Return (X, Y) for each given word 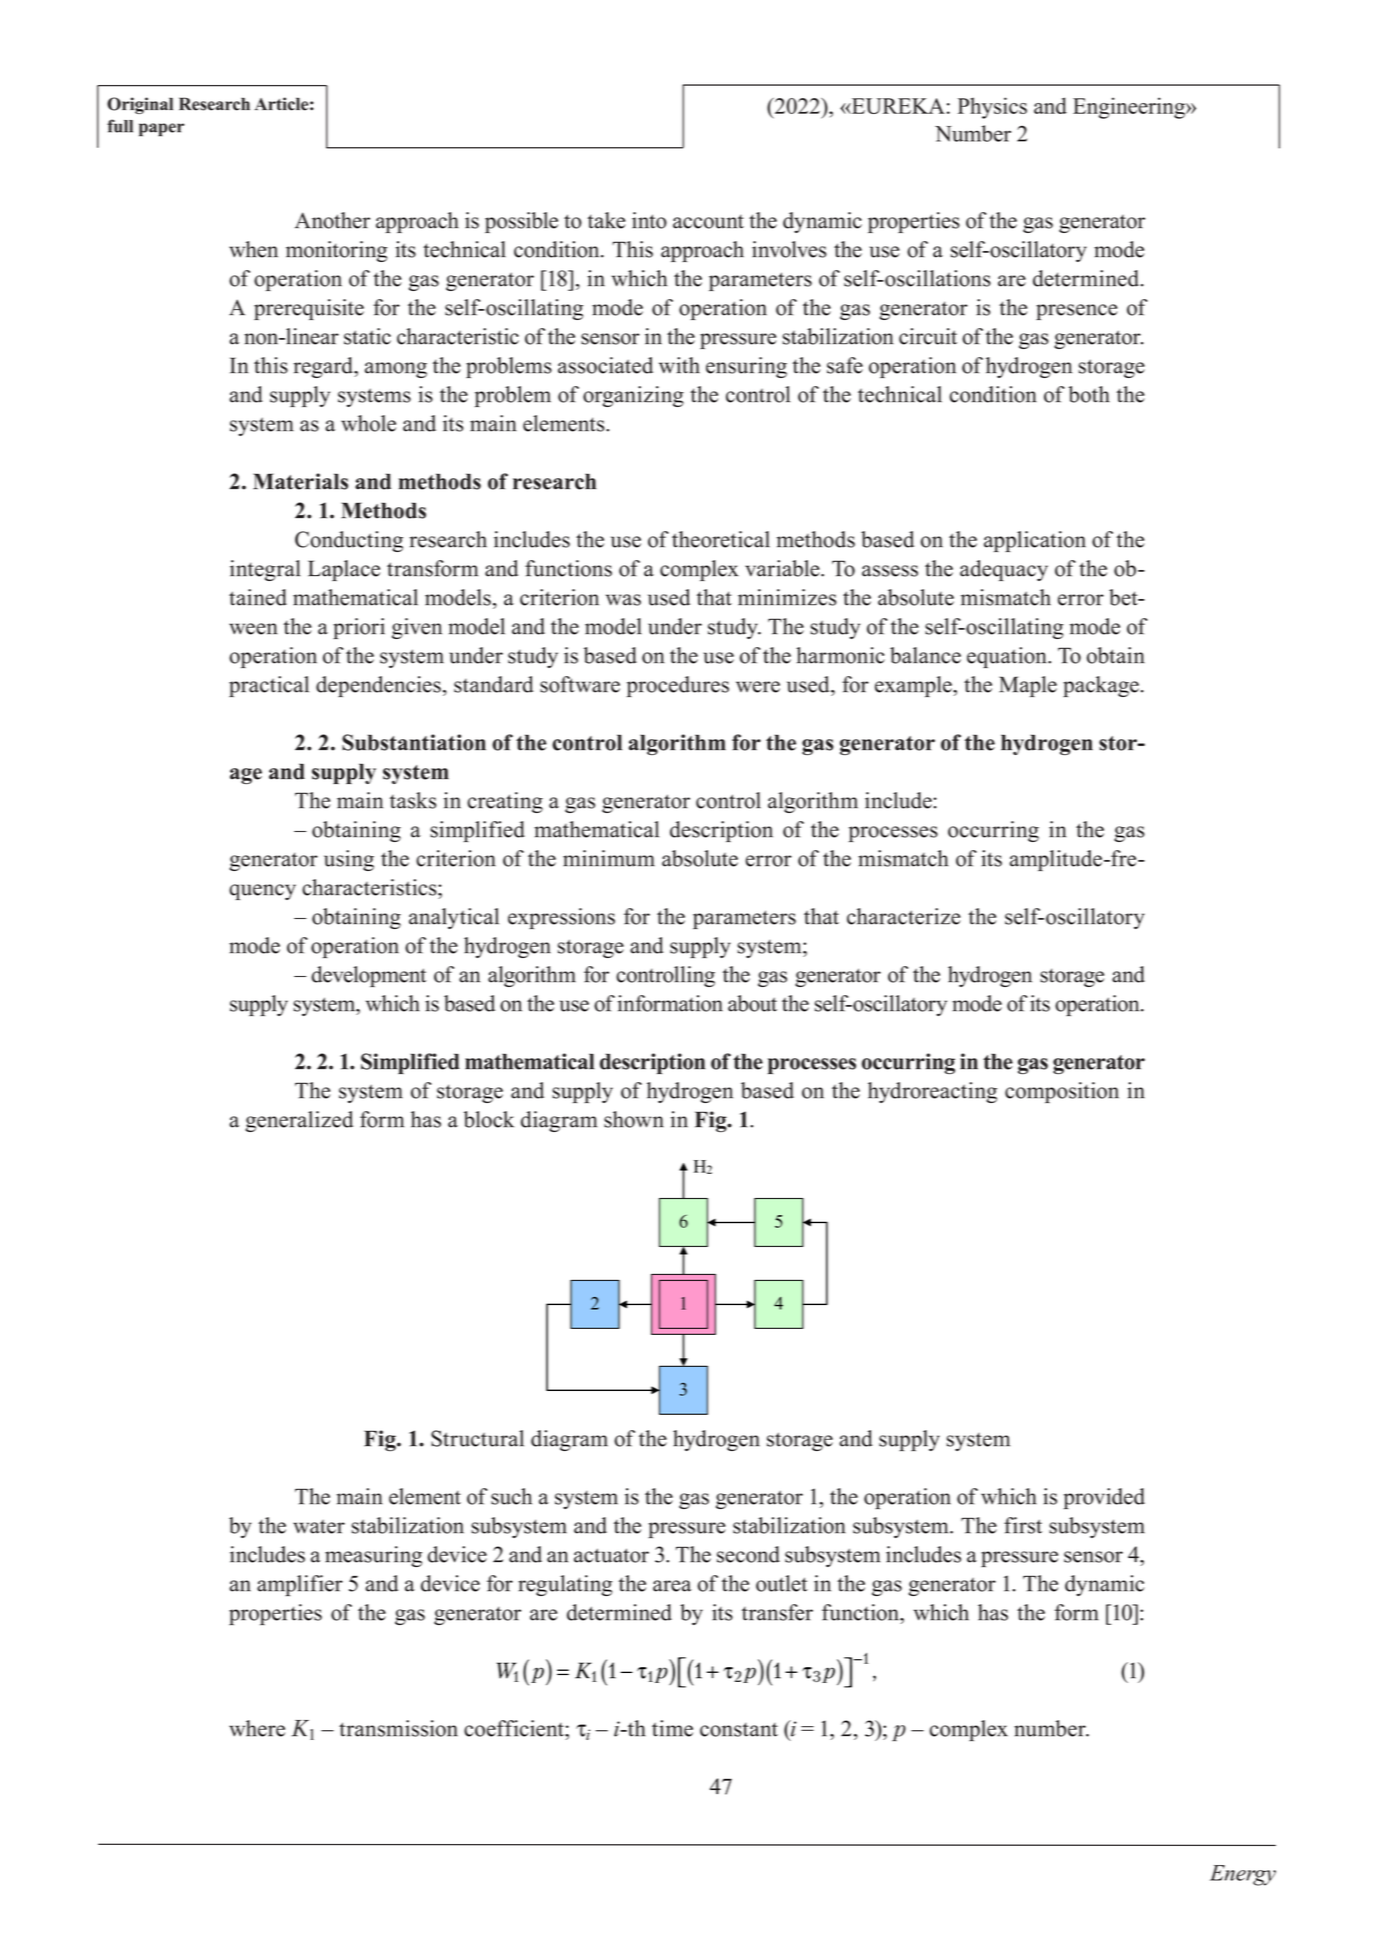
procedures (678, 686)
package (1101, 686)
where (257, 1728)
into (649, 220)
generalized (299, 1121)
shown (634, 1119)
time (672, 1728)
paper (161, 130)
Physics (992, 108)
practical (269, 686)
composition (1062, 1092)
